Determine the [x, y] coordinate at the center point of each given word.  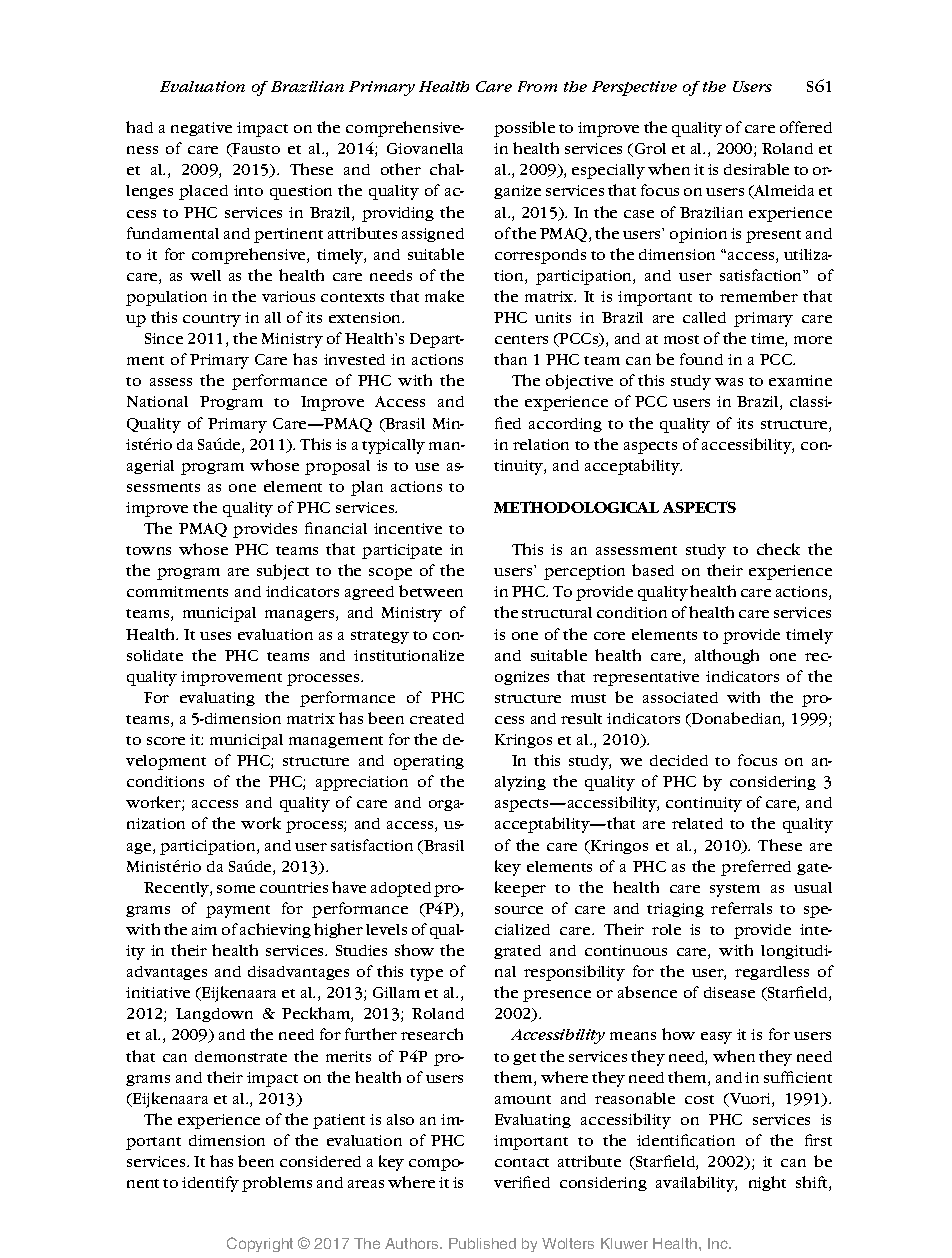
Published [482, 1243]
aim [204, 929]
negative [201, 129]
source [519, 910]
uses [215, 636]
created [437, 718]
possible [524, 129]
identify [210, 1184]
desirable [756, 169]
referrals [741, 908]
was [729, 382]
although [727, 656]
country [212, 320]
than [510, 359]
